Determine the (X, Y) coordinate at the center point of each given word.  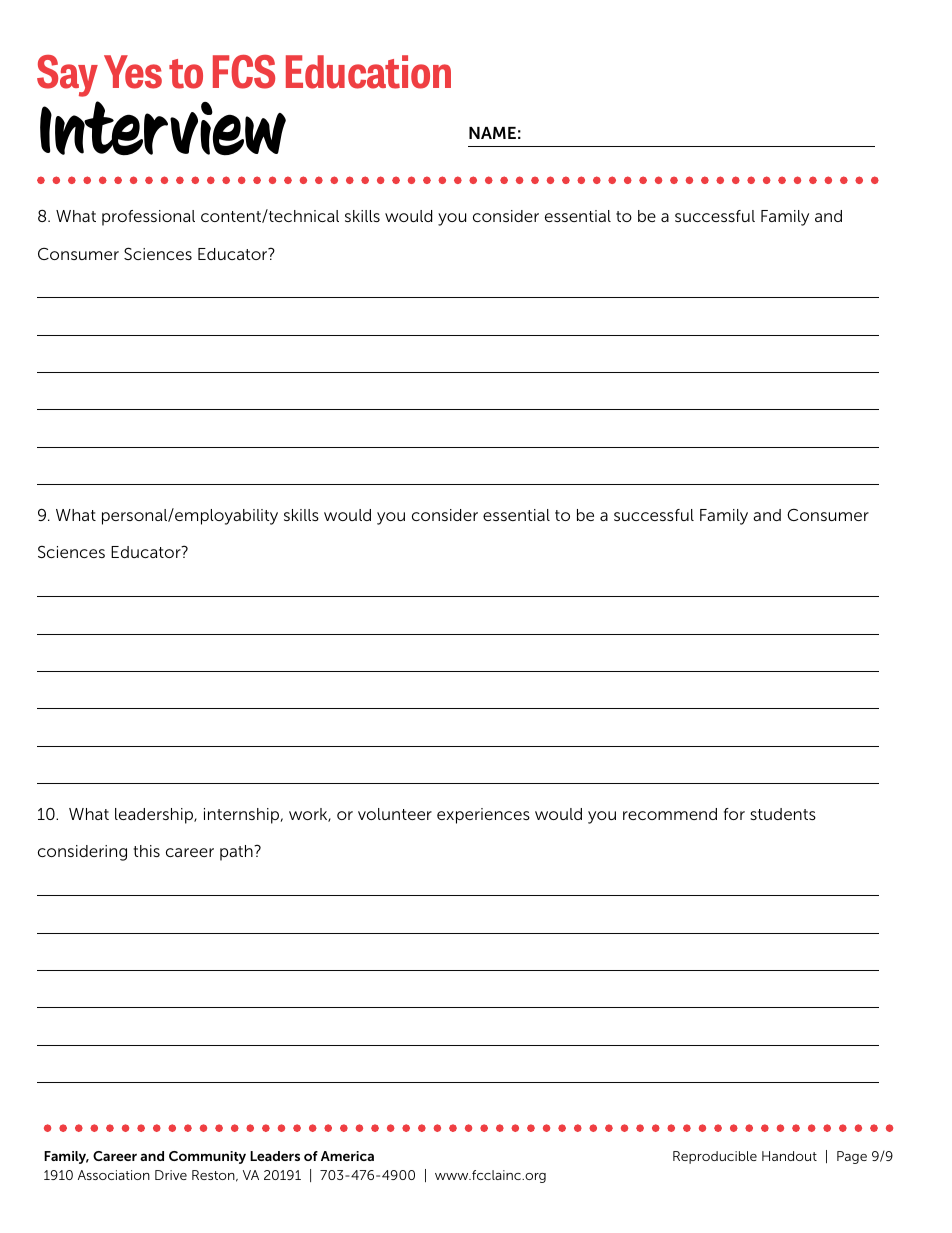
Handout (789, 1156)
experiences (483, 816)
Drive (171, 1175)
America (347, 1156)
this (146, 851)
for (734, 814)
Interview (163, 125)
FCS (244, 72)
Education (368, 72)
